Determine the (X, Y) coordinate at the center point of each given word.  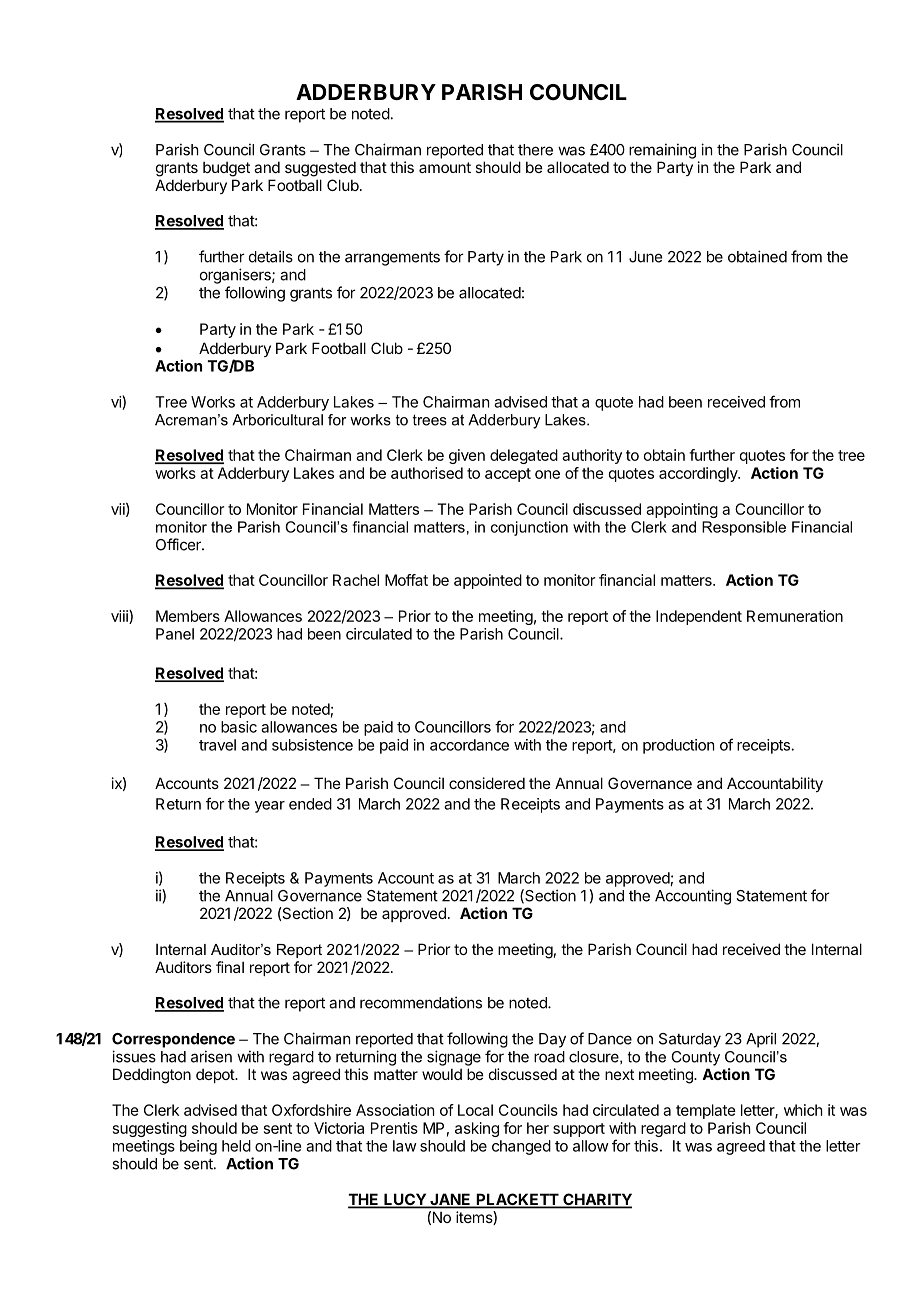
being (198, 1147)
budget (226, 169)
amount (445, 167)
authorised (427, 473)
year (270, 807)
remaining (662, 151)
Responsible (744, 528)
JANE (450, 1200)
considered (487, 783)
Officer (179, 544)
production (678, 746)
